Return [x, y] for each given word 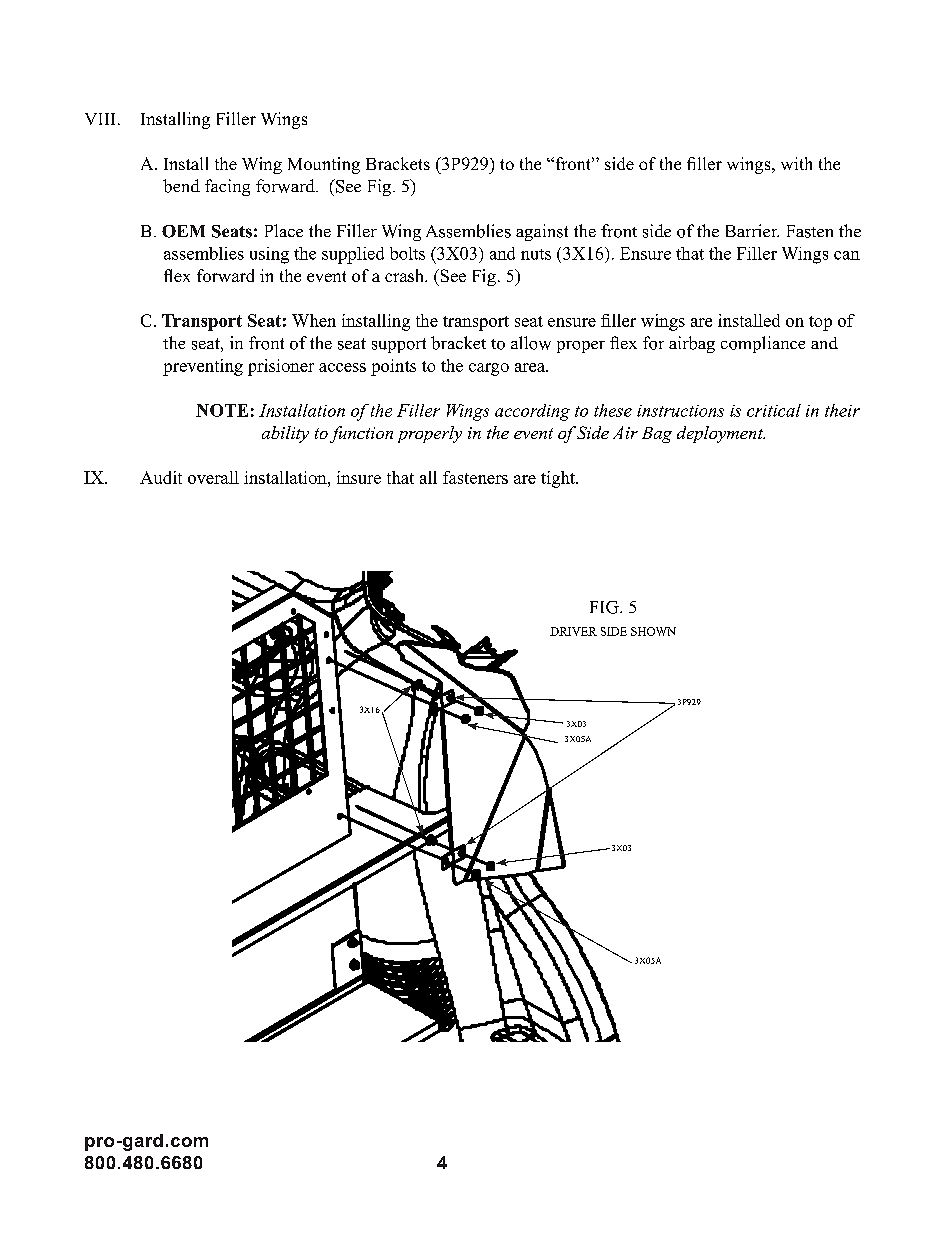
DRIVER [573, 631]
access [342, 367]
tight [559, 479]
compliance [763, 344]
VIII [100, 119]
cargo [489, 369]
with [796, 163]
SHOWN [653, 631]
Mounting [324, 165]
